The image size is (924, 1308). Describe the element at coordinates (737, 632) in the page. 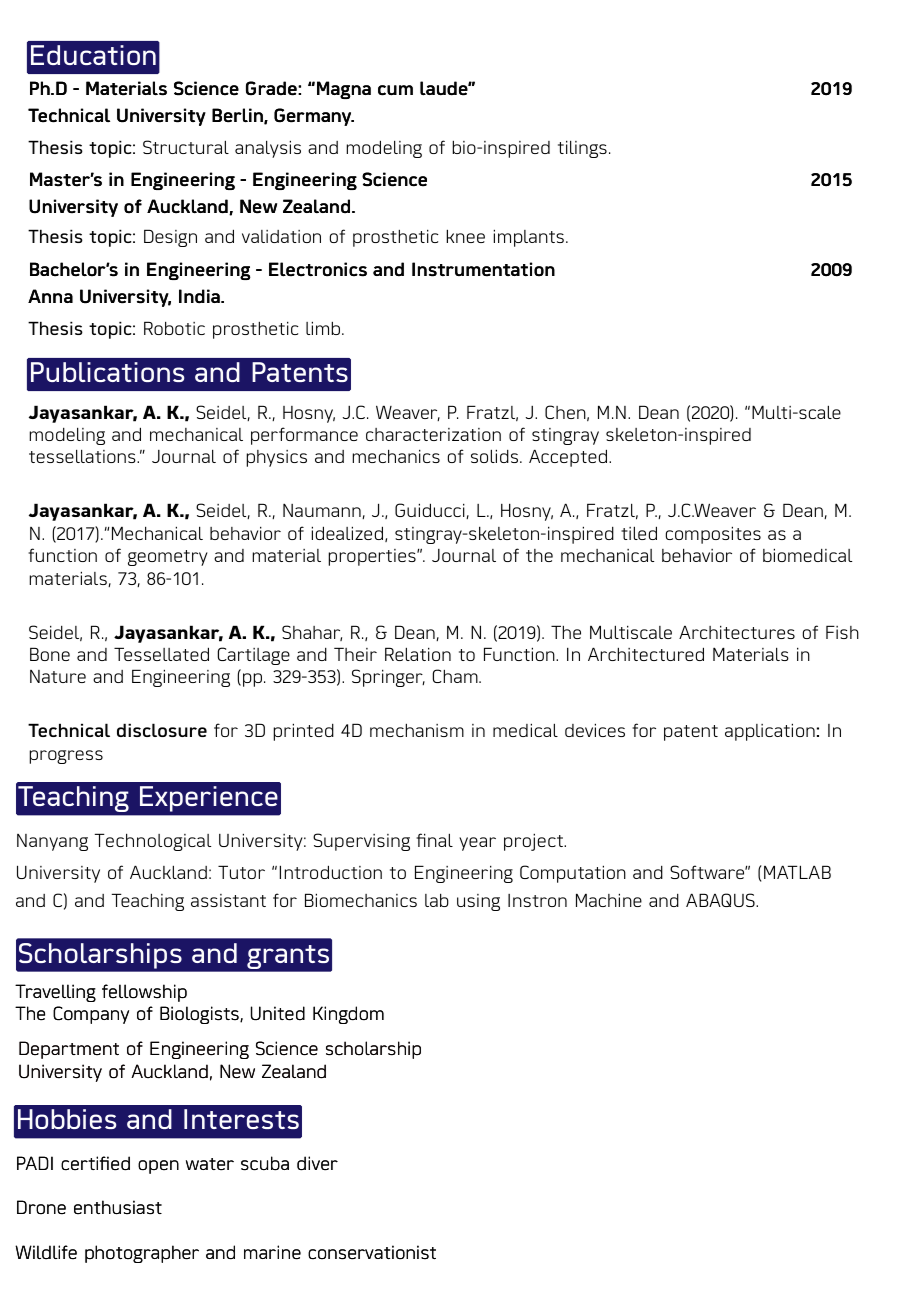

I see `Architectures` at that location.
